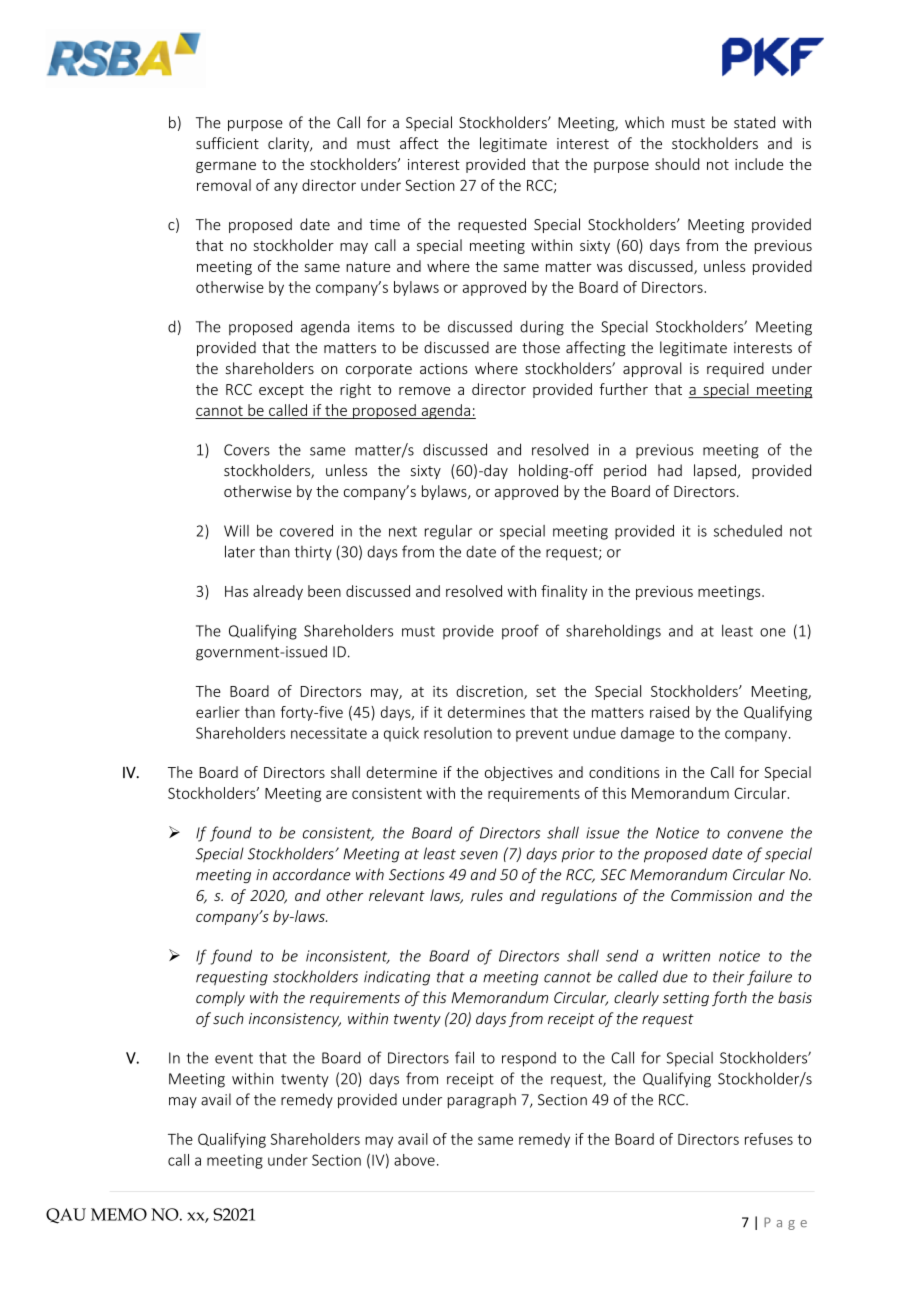 Image resolution: width=924 pixels, height=1308 pixels. What do you see at coordinates (278, 592) in the page?
I see `already` at bounding box center [278, 592].
